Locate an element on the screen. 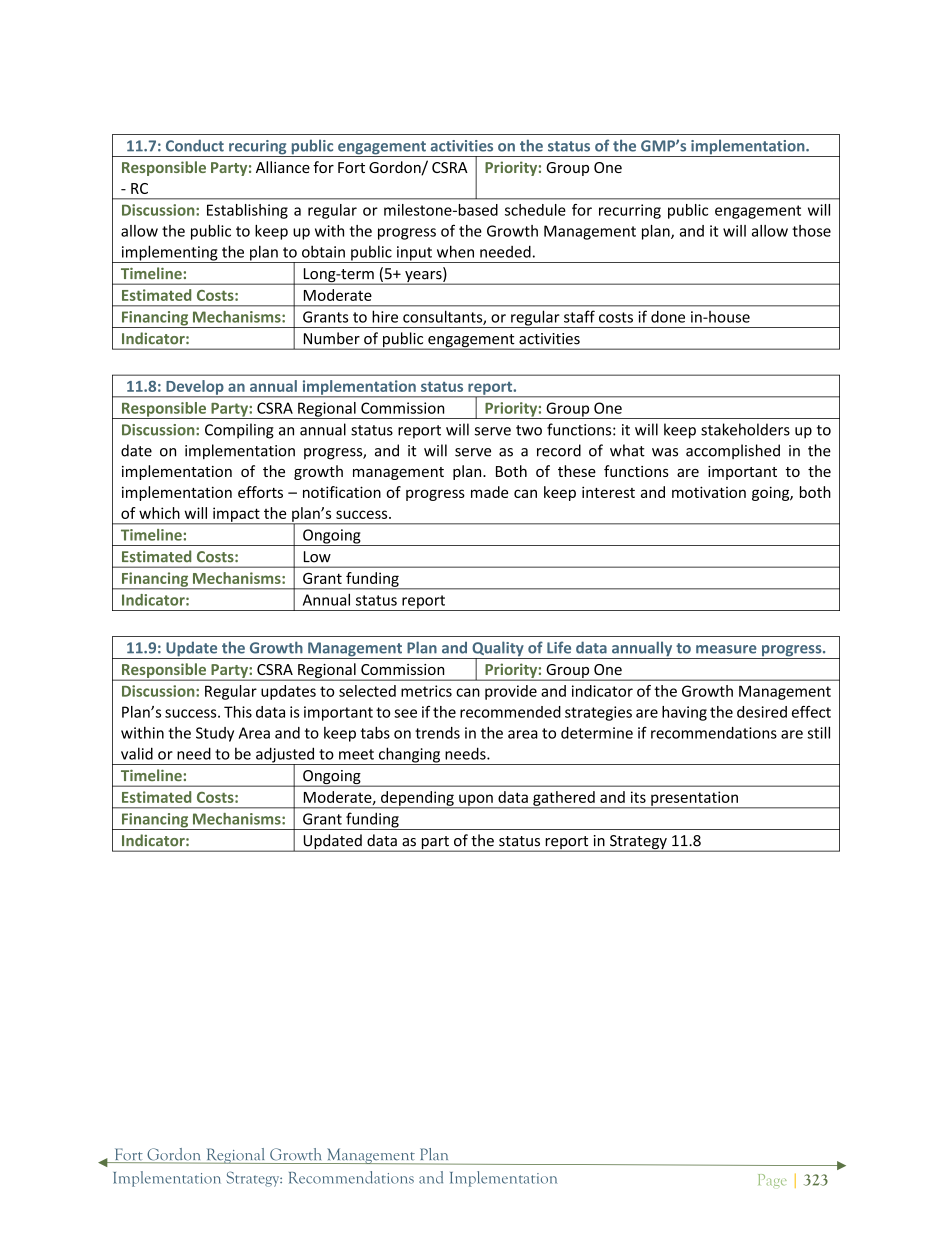 This screenshot has height=1233, width=952. impact is located at coordinates (236, 515).
